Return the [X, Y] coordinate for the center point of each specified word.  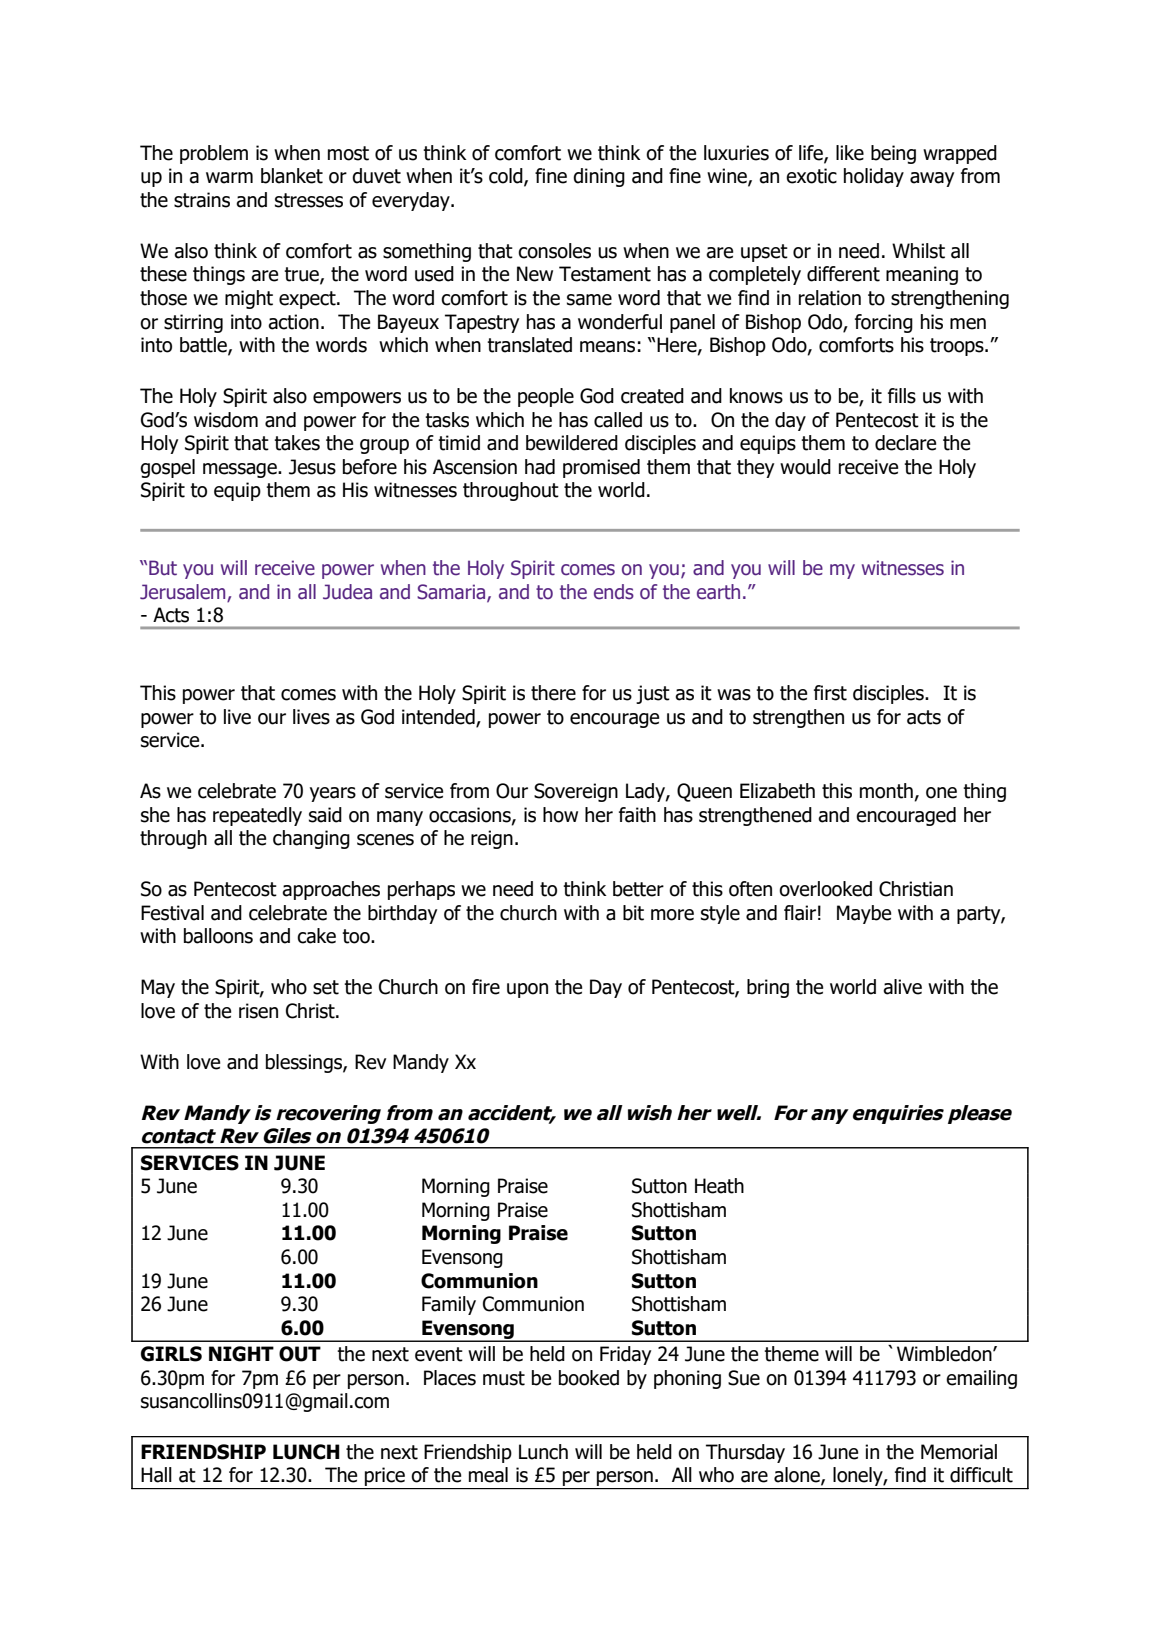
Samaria [452, 593]
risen [258, 1011]
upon [527, 990]
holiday [874, 177]
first [830, 693]
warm [229, 178]
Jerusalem [184, 593]
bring [768, 988]
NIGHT [241, 1354]
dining [599, 177]
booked [589, 1378]
